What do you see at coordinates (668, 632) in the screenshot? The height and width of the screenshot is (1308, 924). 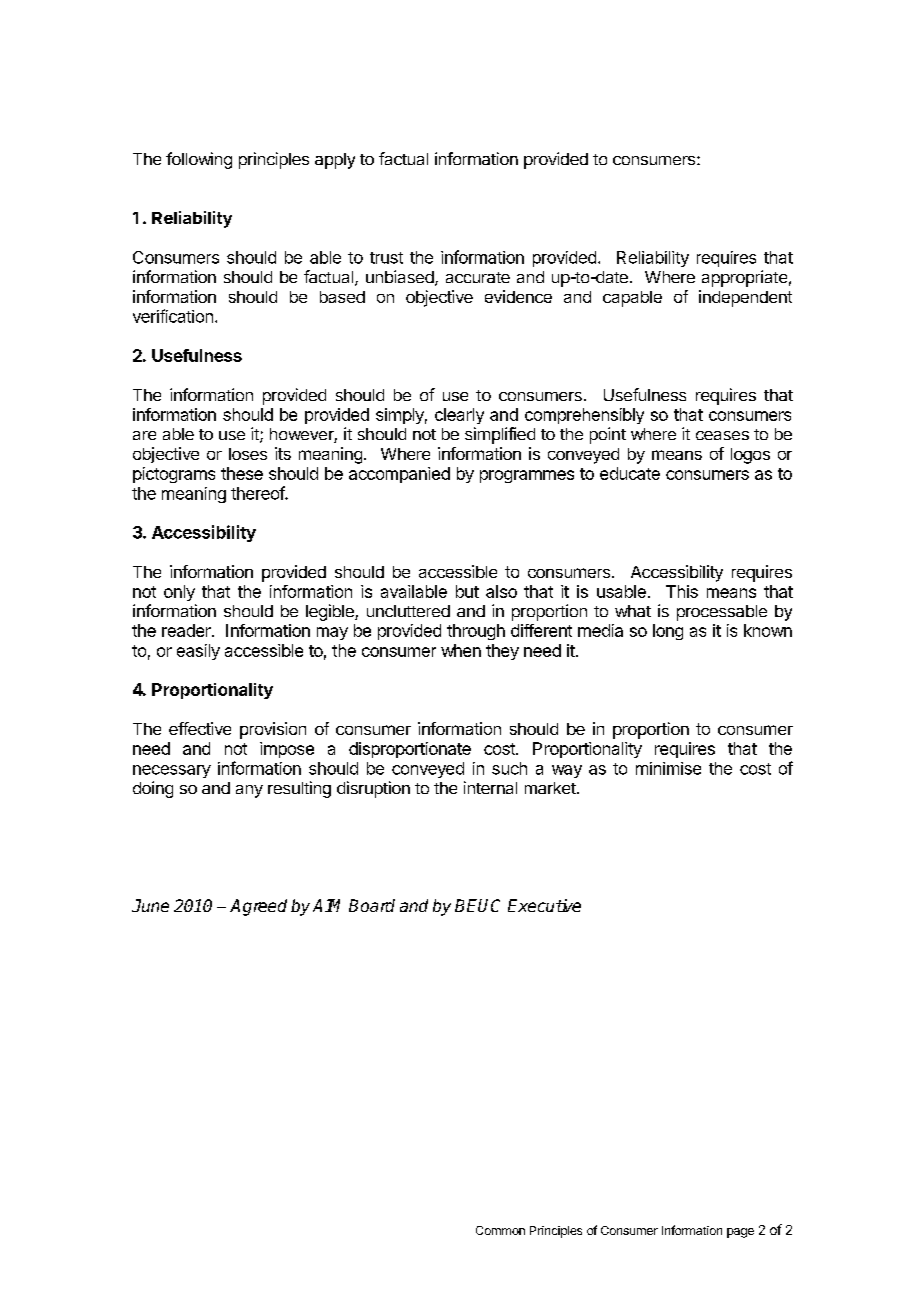 I see `long` at bounding box center [668, 632].
